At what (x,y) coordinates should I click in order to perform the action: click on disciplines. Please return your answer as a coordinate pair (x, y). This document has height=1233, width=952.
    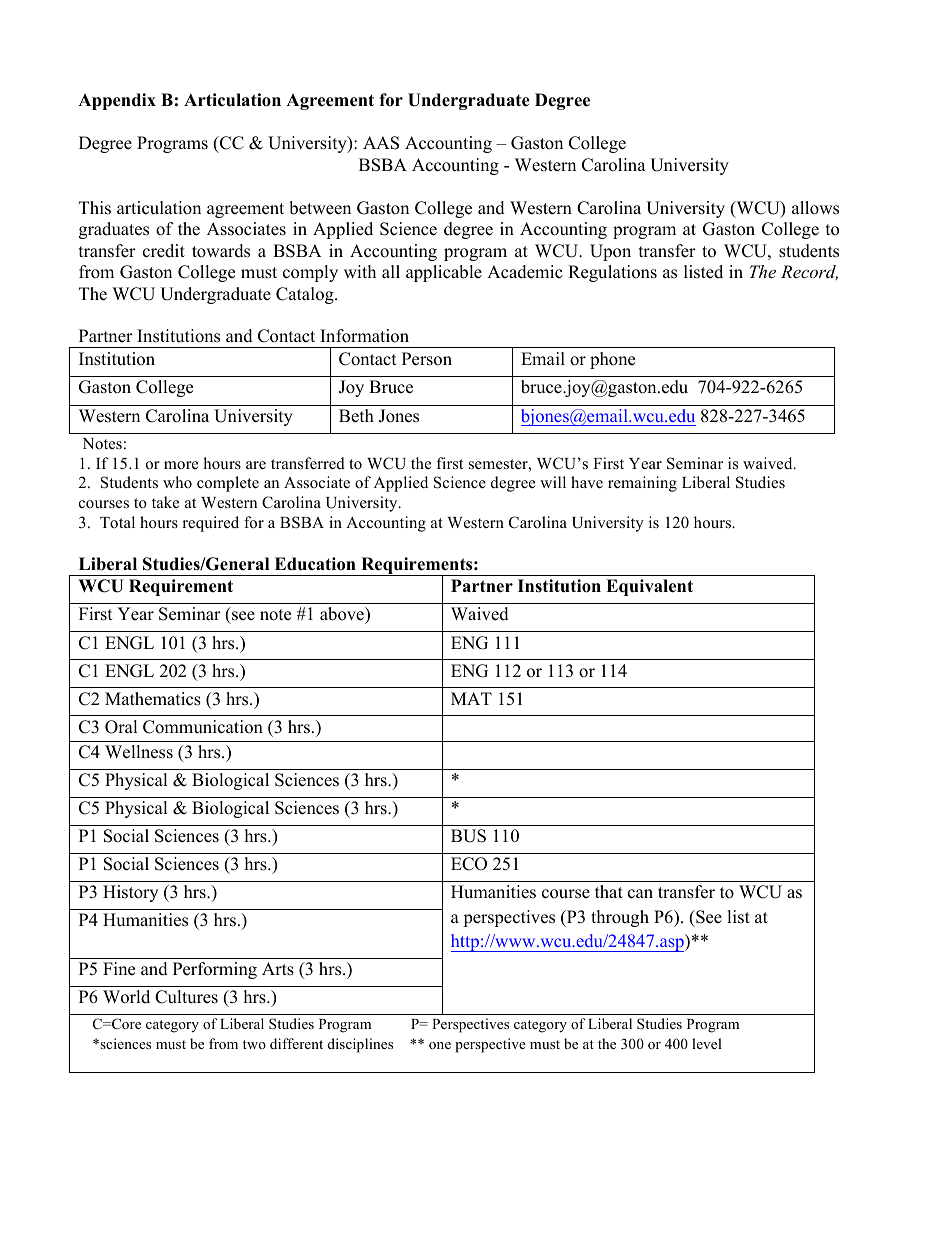
    Looking at the image, I should click on (360, 1045).
